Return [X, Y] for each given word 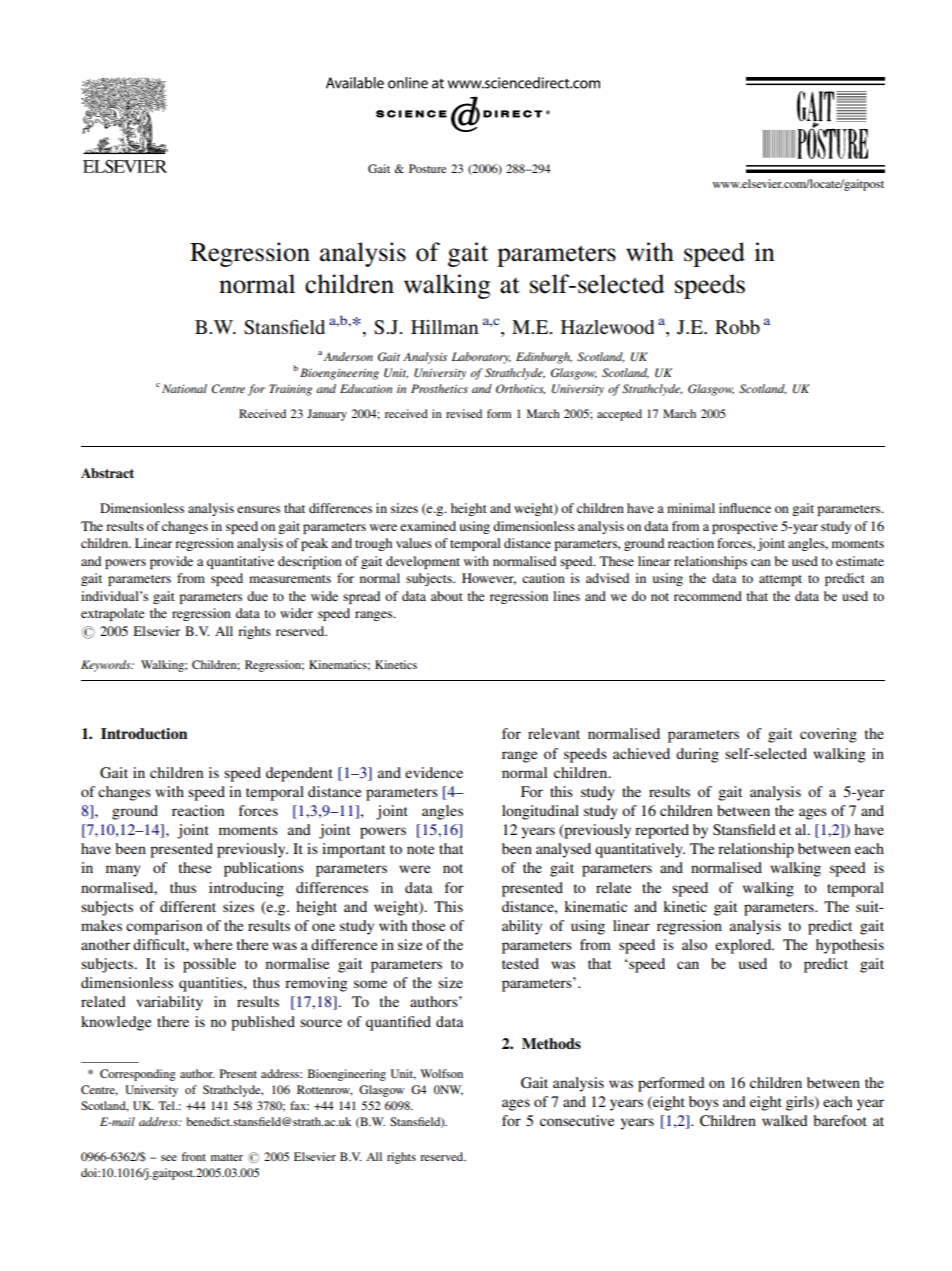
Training [290, 390]
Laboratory [481, 358]
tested [520, 963]
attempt [780, 580]
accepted [619, 415]
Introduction [144, 733]
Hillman [444, 327]
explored [744, 946]
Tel [168, 1105]
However [489, 579]
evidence [434, 772]
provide [171, 562]
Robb [737, 327]
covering [828, 735]
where [212, 944]
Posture [428, 168]
